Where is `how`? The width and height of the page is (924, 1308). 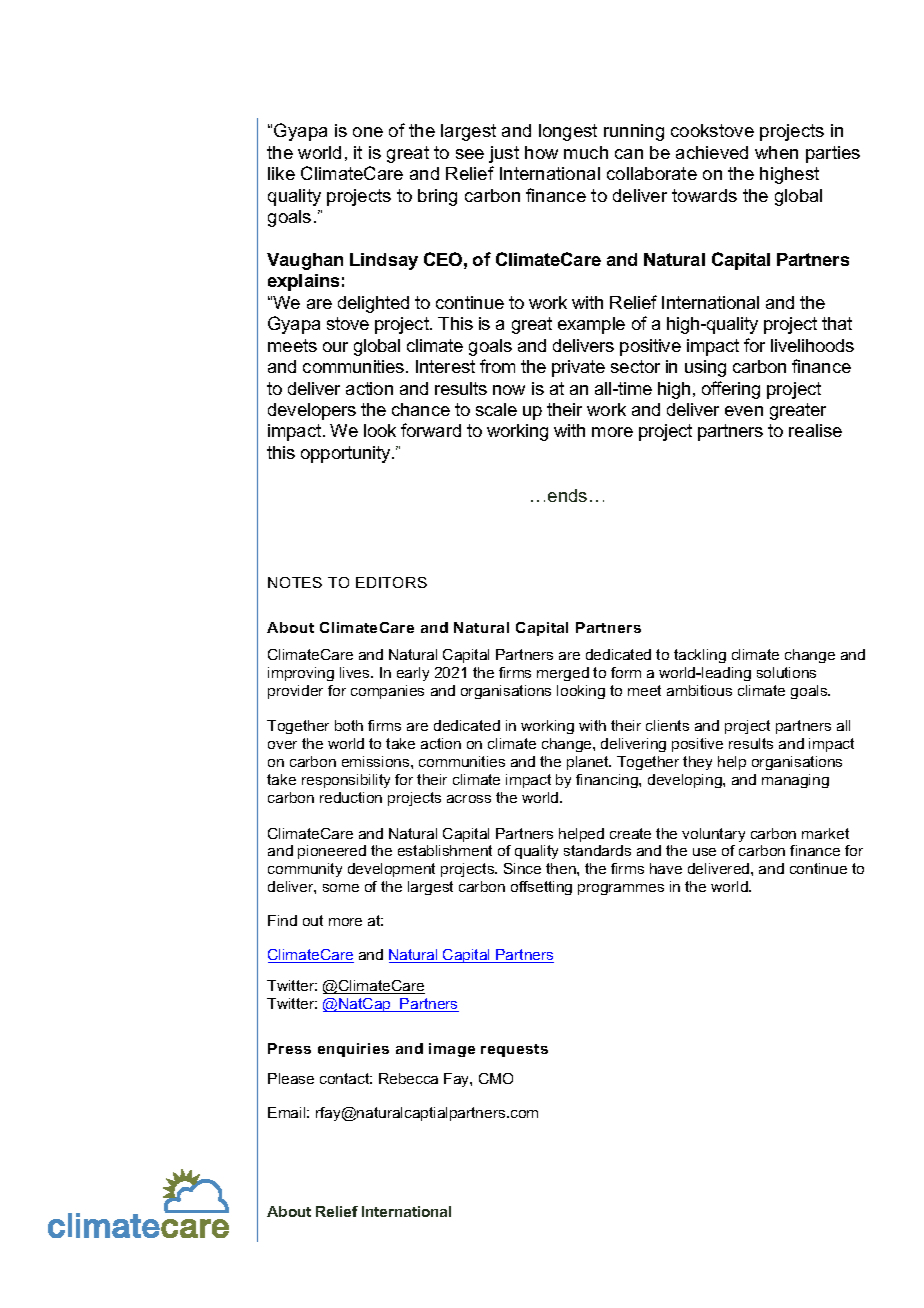
how is located at coordinates (541, 152).
